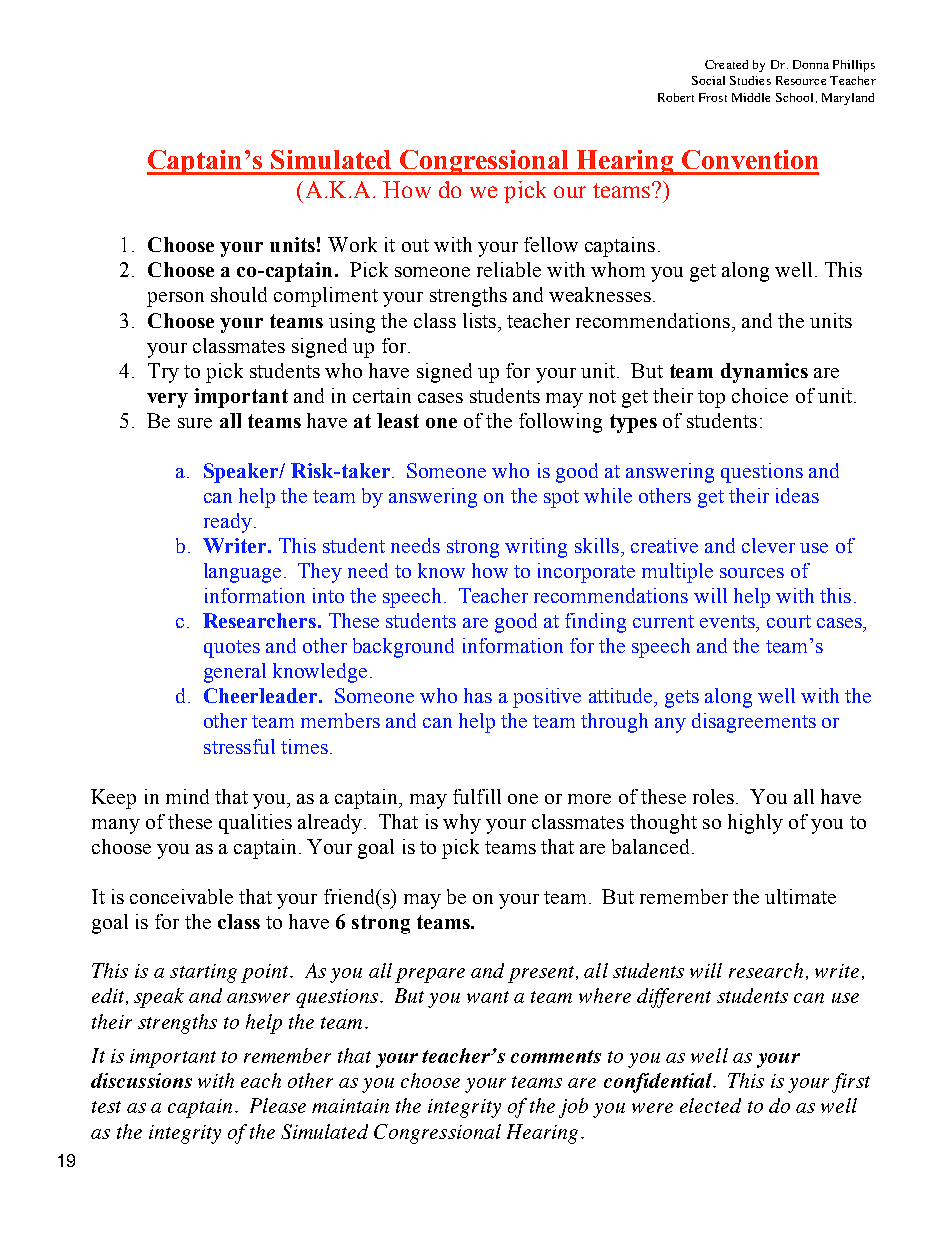  I want to click on writing, so click(536, 548).
